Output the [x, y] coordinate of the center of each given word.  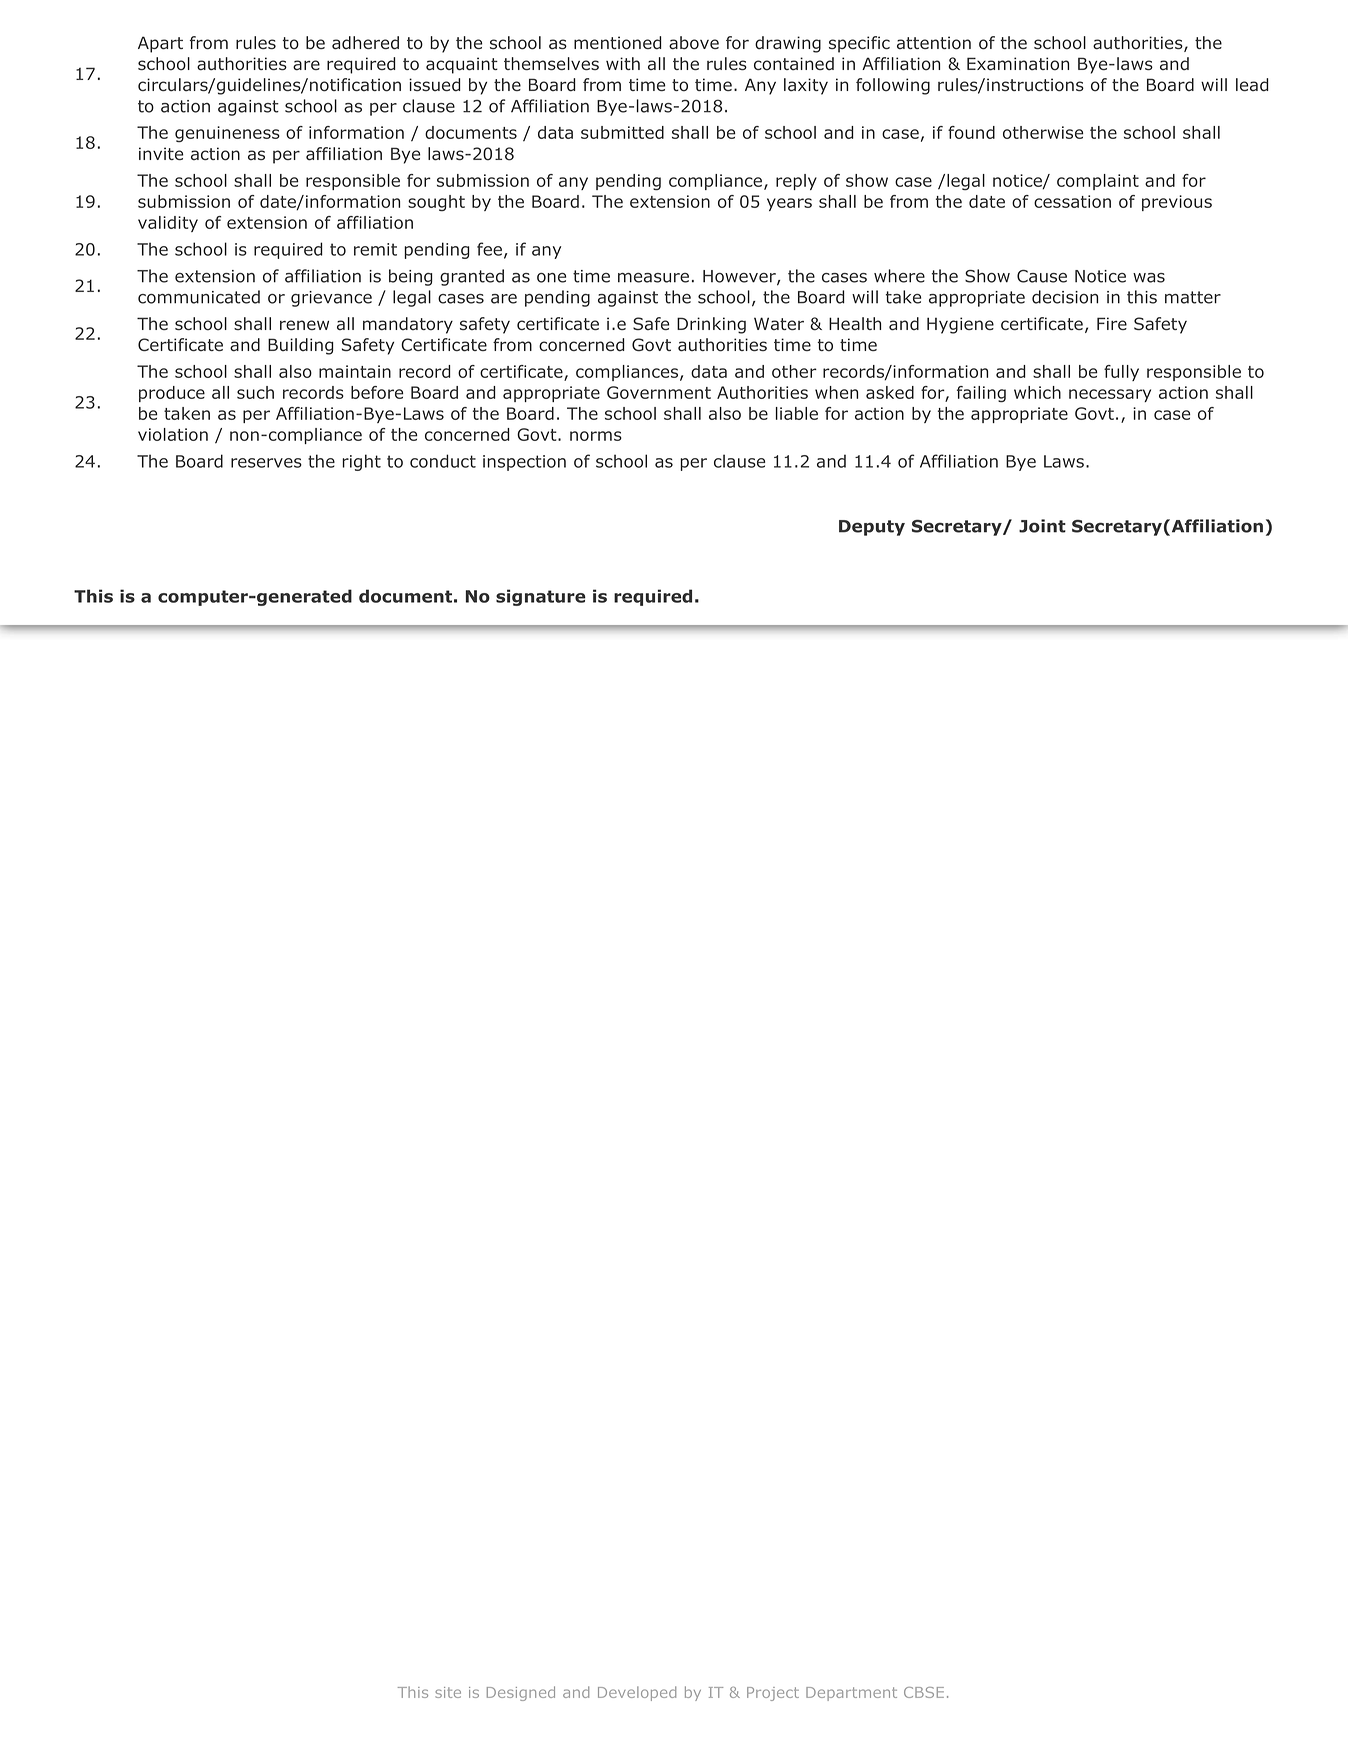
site [448, 1692]
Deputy [872, 528]
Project [773, 1694]
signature [541, 597]
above [694, 43]
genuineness [227, 134]
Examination [1018, 64]
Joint [1042, 526]
